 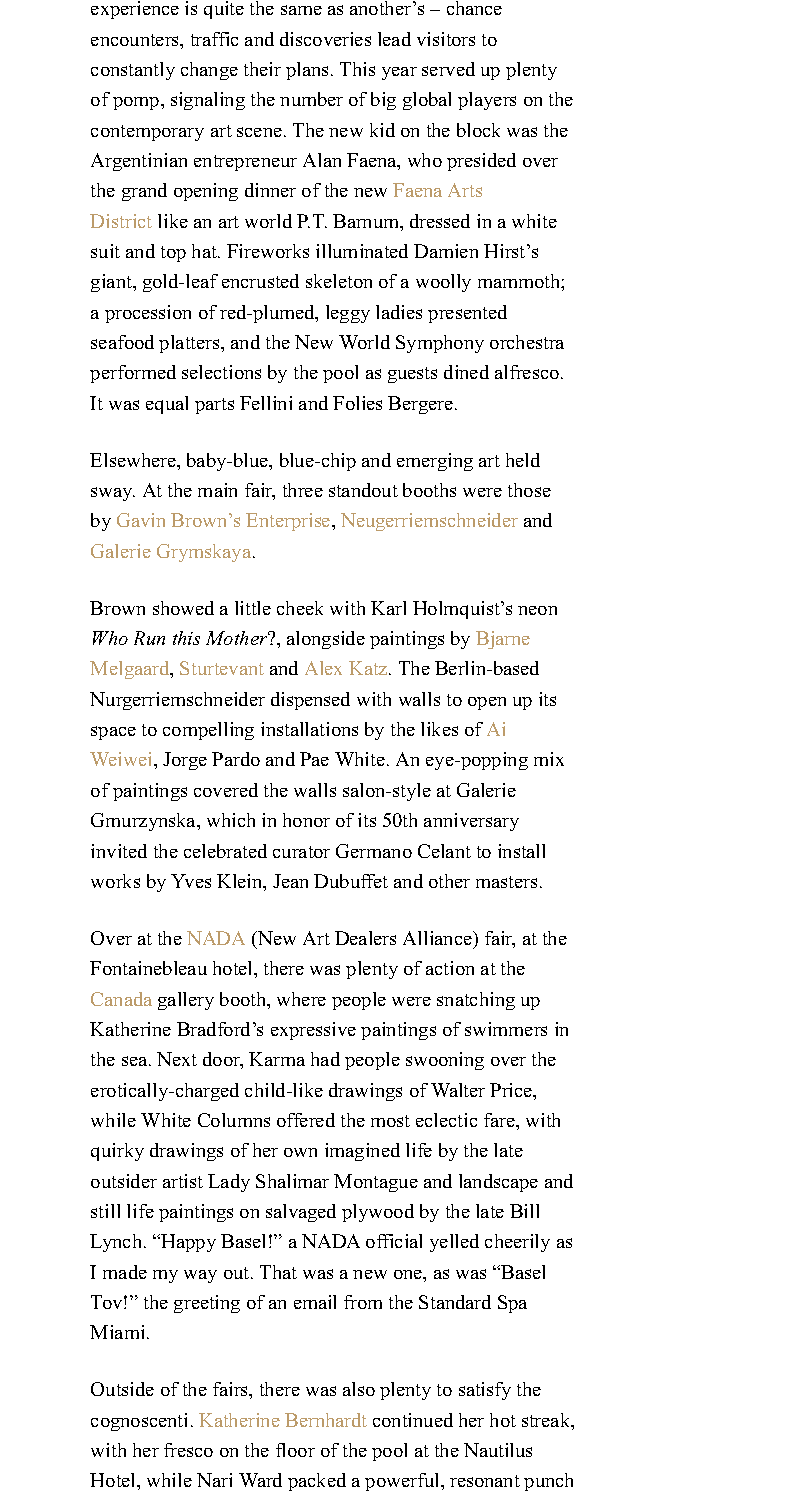 I want to click on Jorge, so click(x=185, y=761).
